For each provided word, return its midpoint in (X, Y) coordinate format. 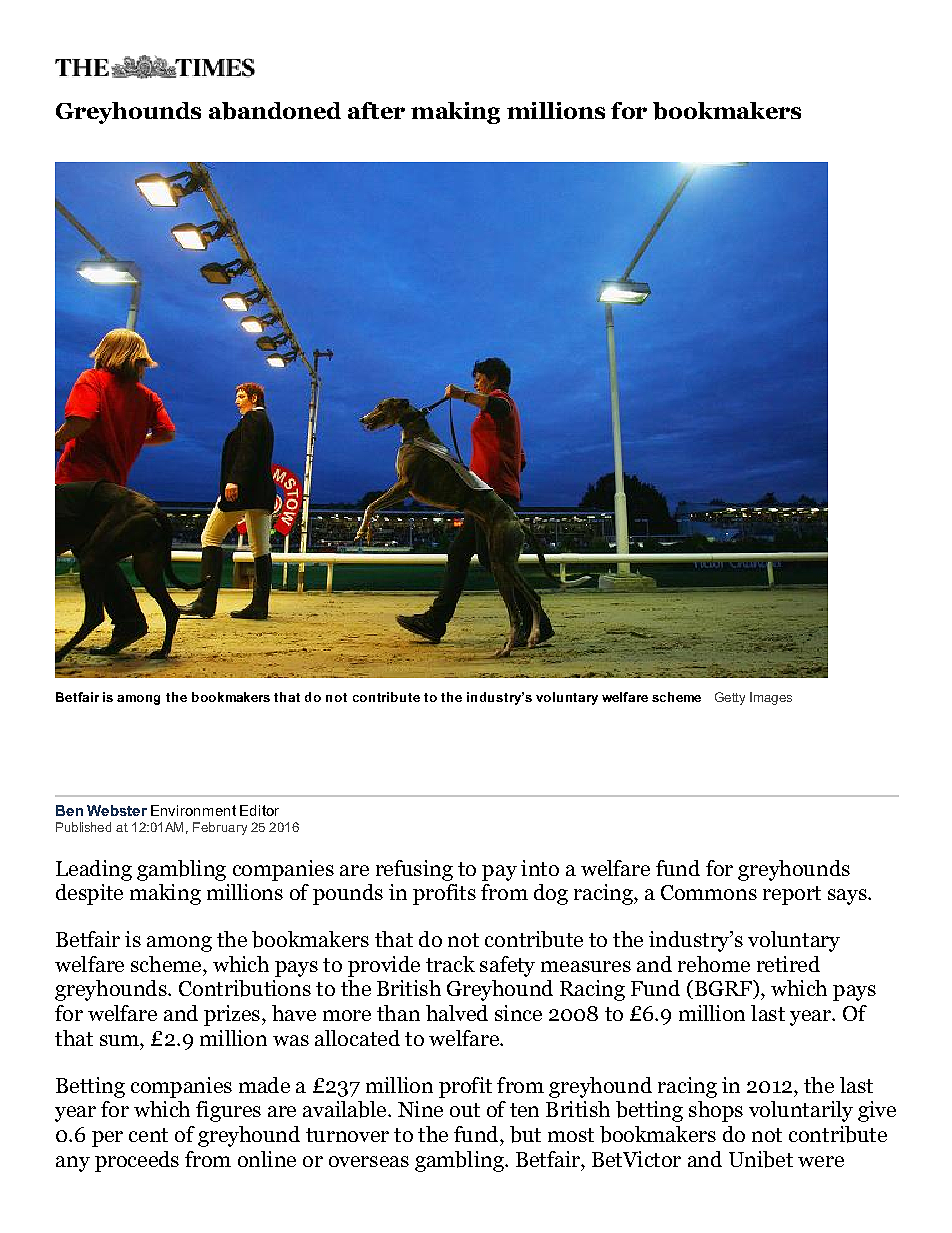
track (450, 964)
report (792, 895)
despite (89, 894)
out (465, 1110)
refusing (414, 870)
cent (148, 1135)
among (179, 944)
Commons (709, 892)
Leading (94, 870)
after (376, 110)
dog (551, 894)
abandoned (275, 111)
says (848, 897)
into (540, 868)
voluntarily (801, 1111)
